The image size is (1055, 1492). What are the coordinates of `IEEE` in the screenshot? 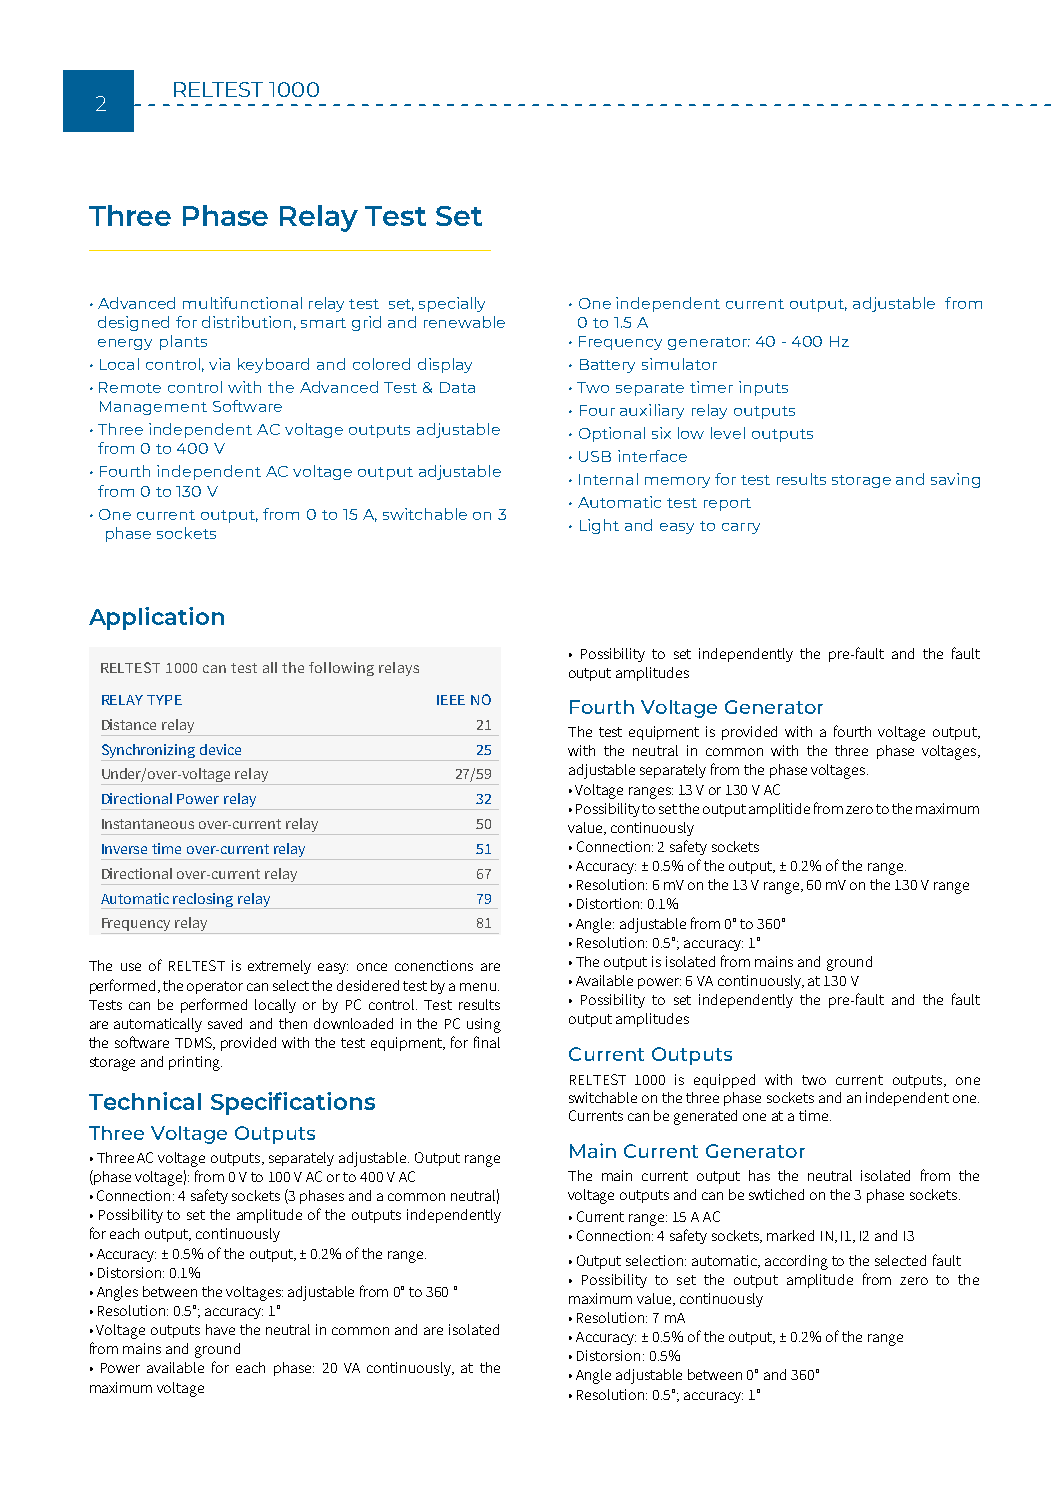 It's located at (451, 700).
